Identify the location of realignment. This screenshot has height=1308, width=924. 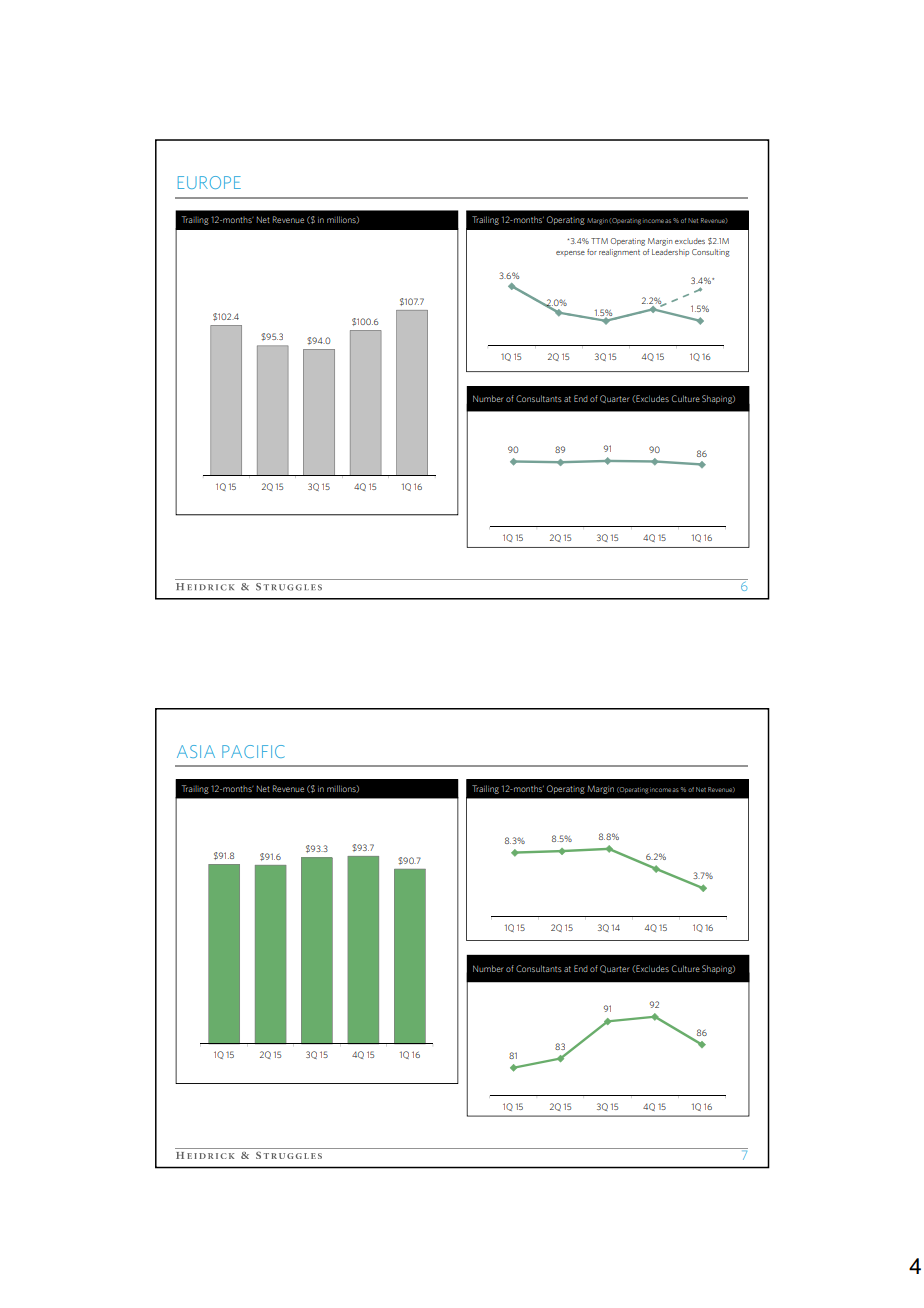
(619, 253).
